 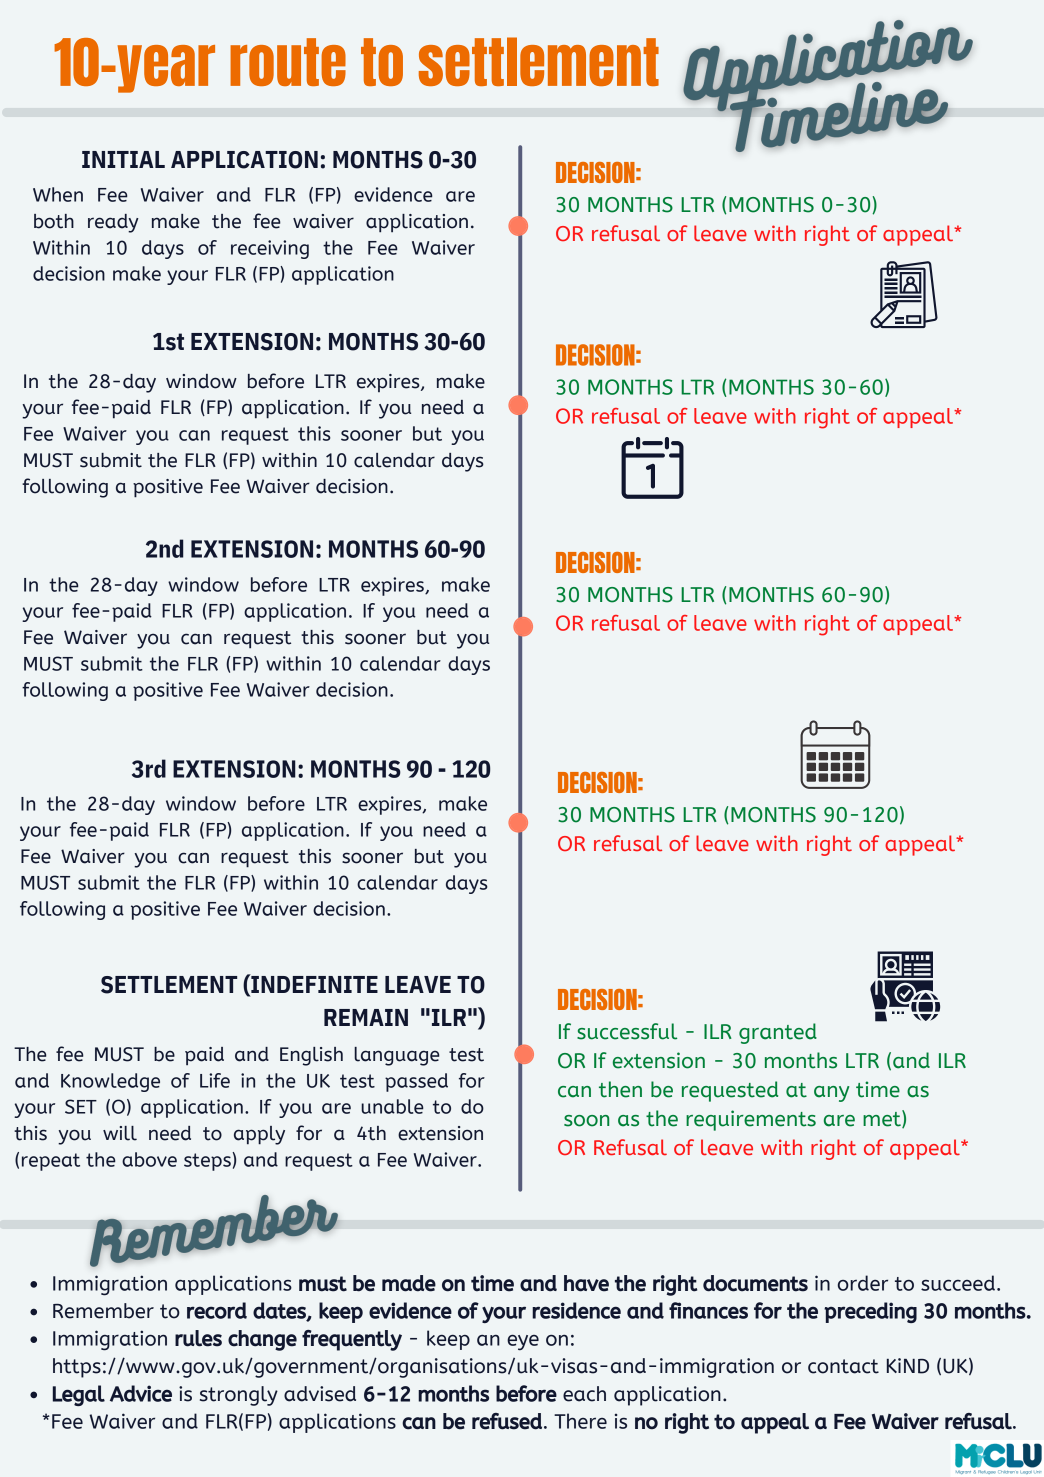 What do you see at coordinates (123, 159) in the screenshot?
I see `INITIAL` at bounding box center [123, 159].
